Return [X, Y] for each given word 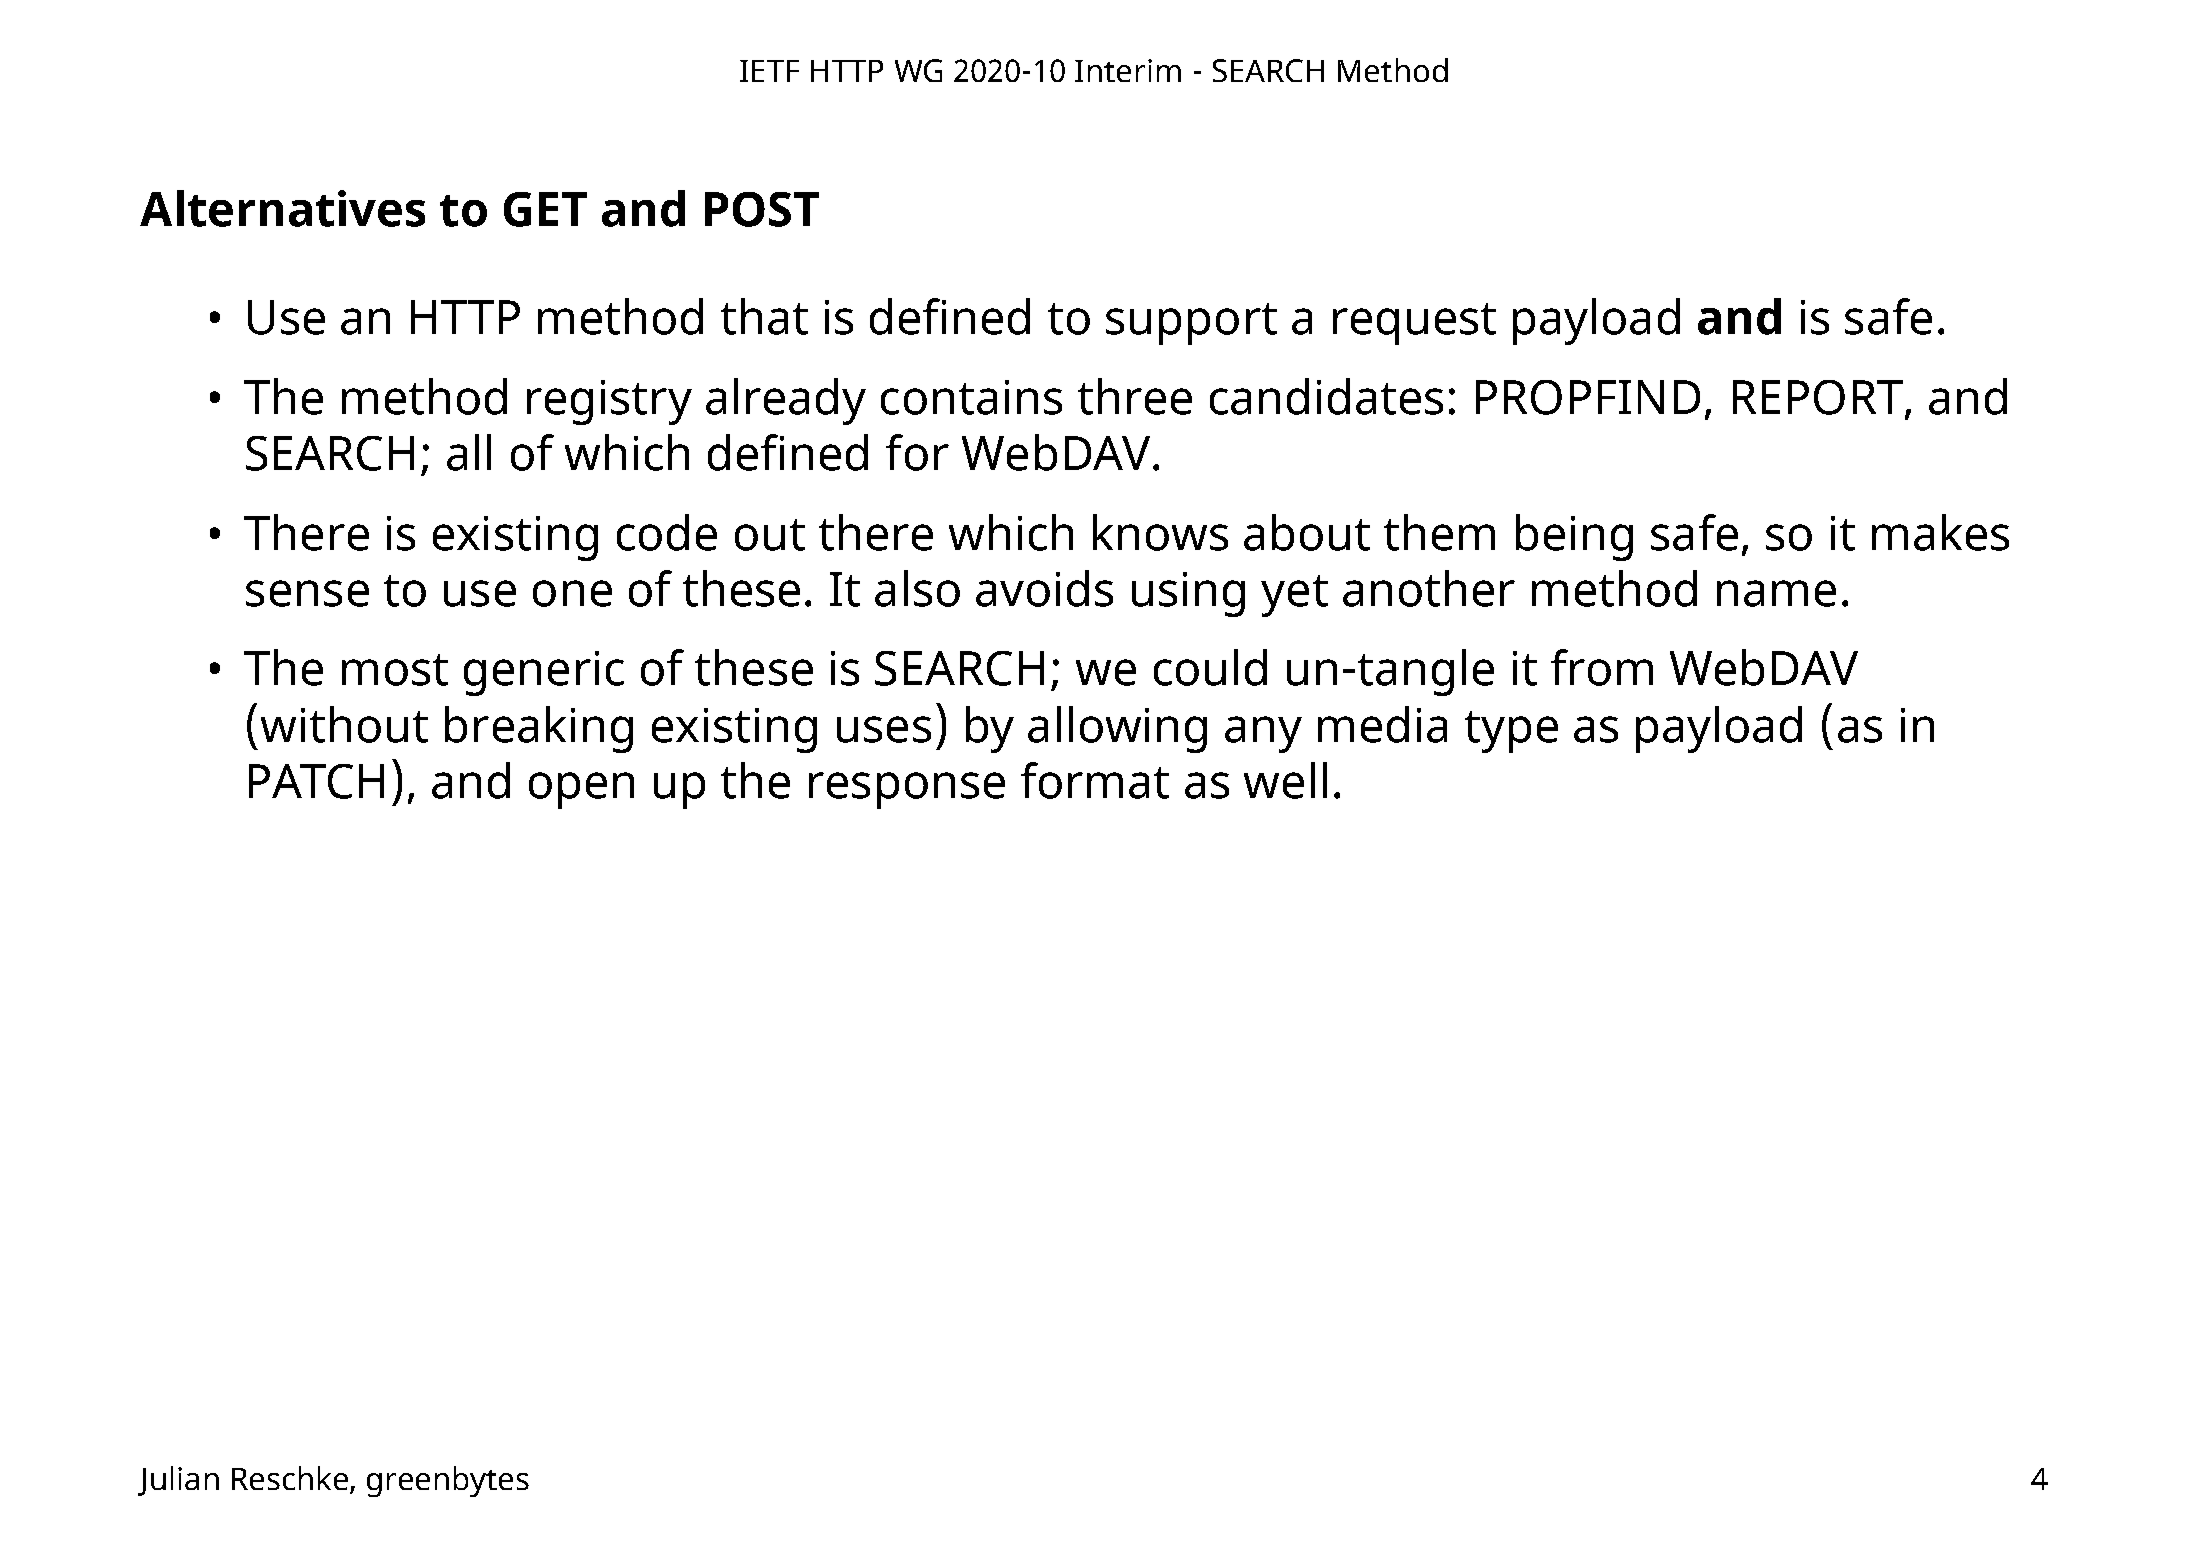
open [581, 790]
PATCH [316, 781]
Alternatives [282, 208]
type [1511, 732]
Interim [1128, 70]
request [1414, 324]
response [907, 790]
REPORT [1818, 397]
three [1135, 396]
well [1285, 780]
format [1095, 780]
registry [609, 402]
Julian [178, 1481]
